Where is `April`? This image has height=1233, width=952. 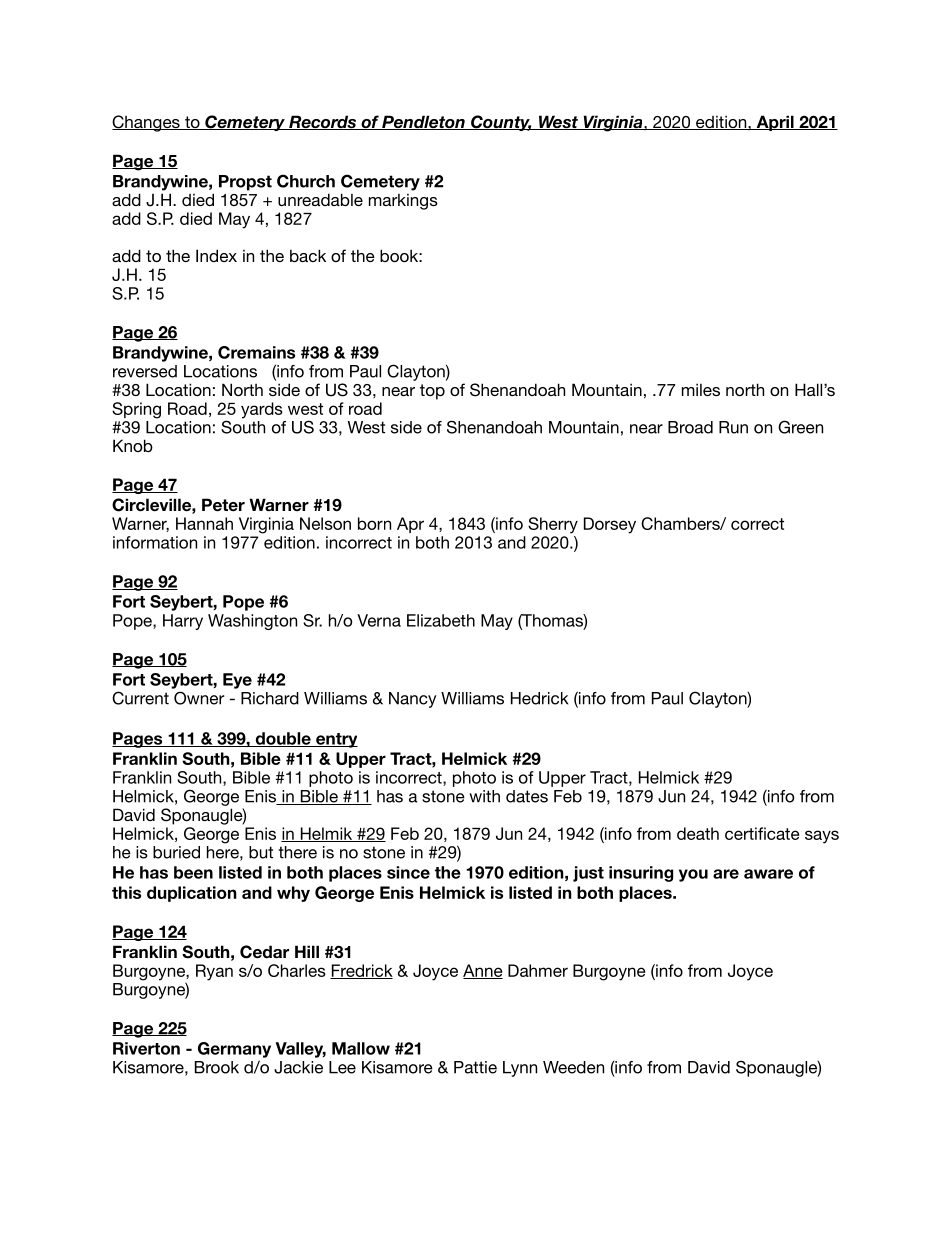
April is located at coordinates (775, 123).
